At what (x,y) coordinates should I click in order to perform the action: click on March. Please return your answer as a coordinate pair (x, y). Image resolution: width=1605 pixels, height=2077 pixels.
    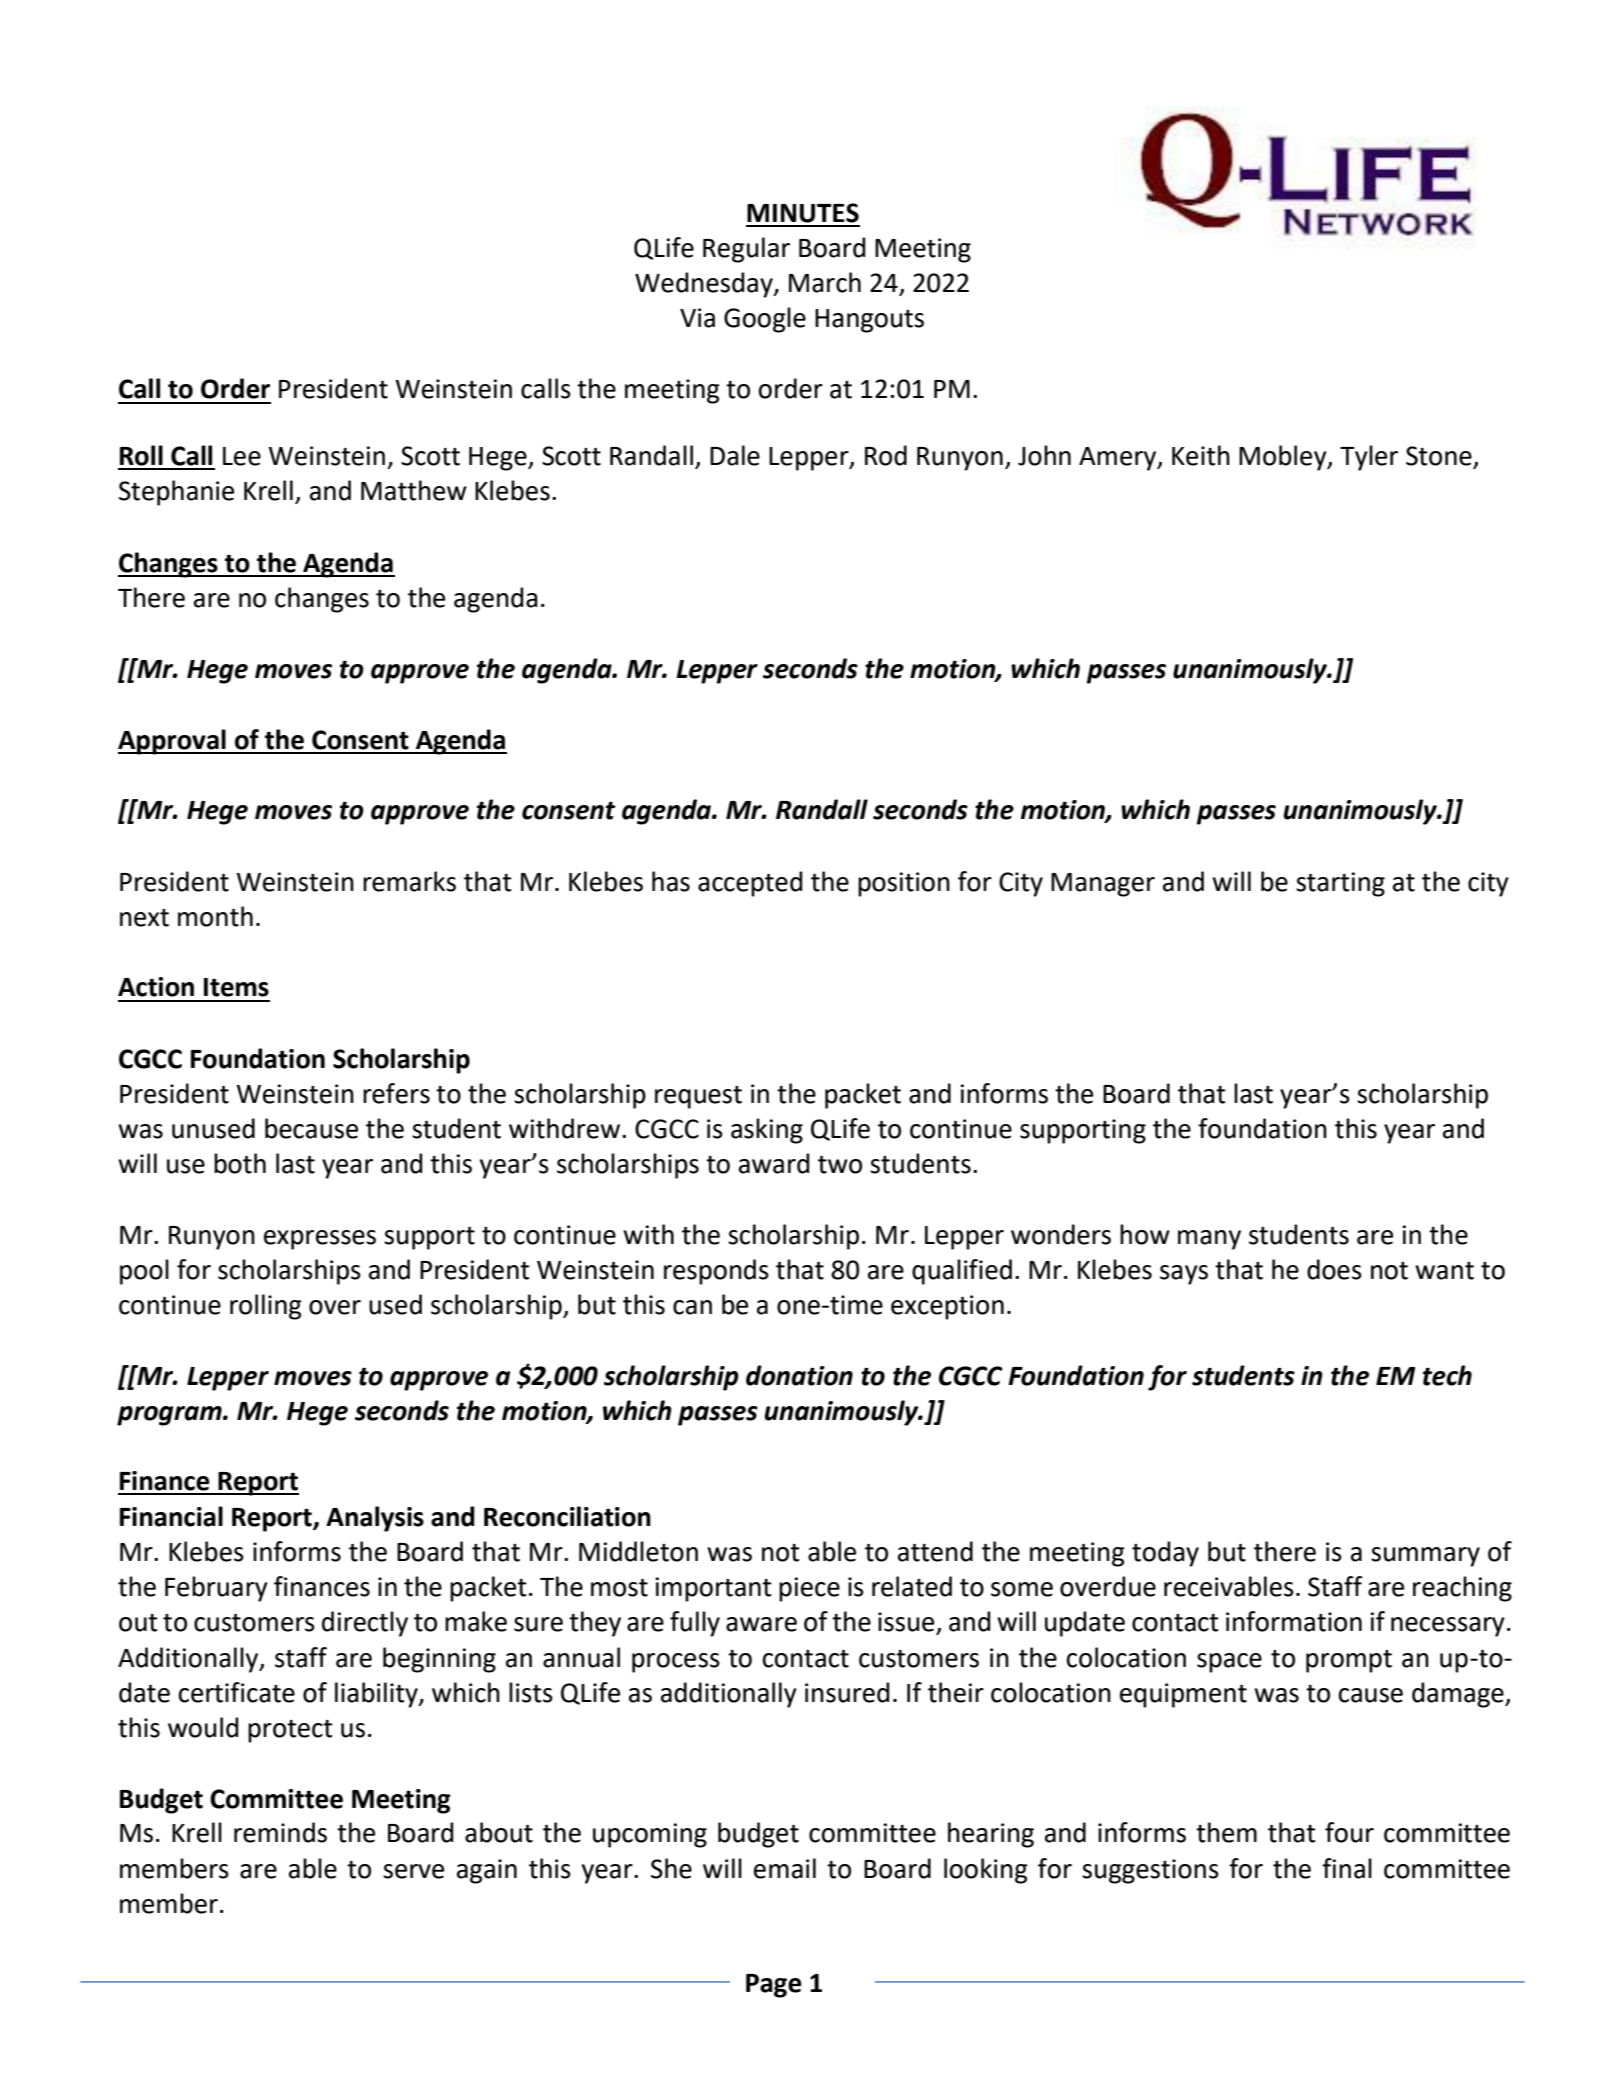
    Looking at the image, I should click on (825, 282).
